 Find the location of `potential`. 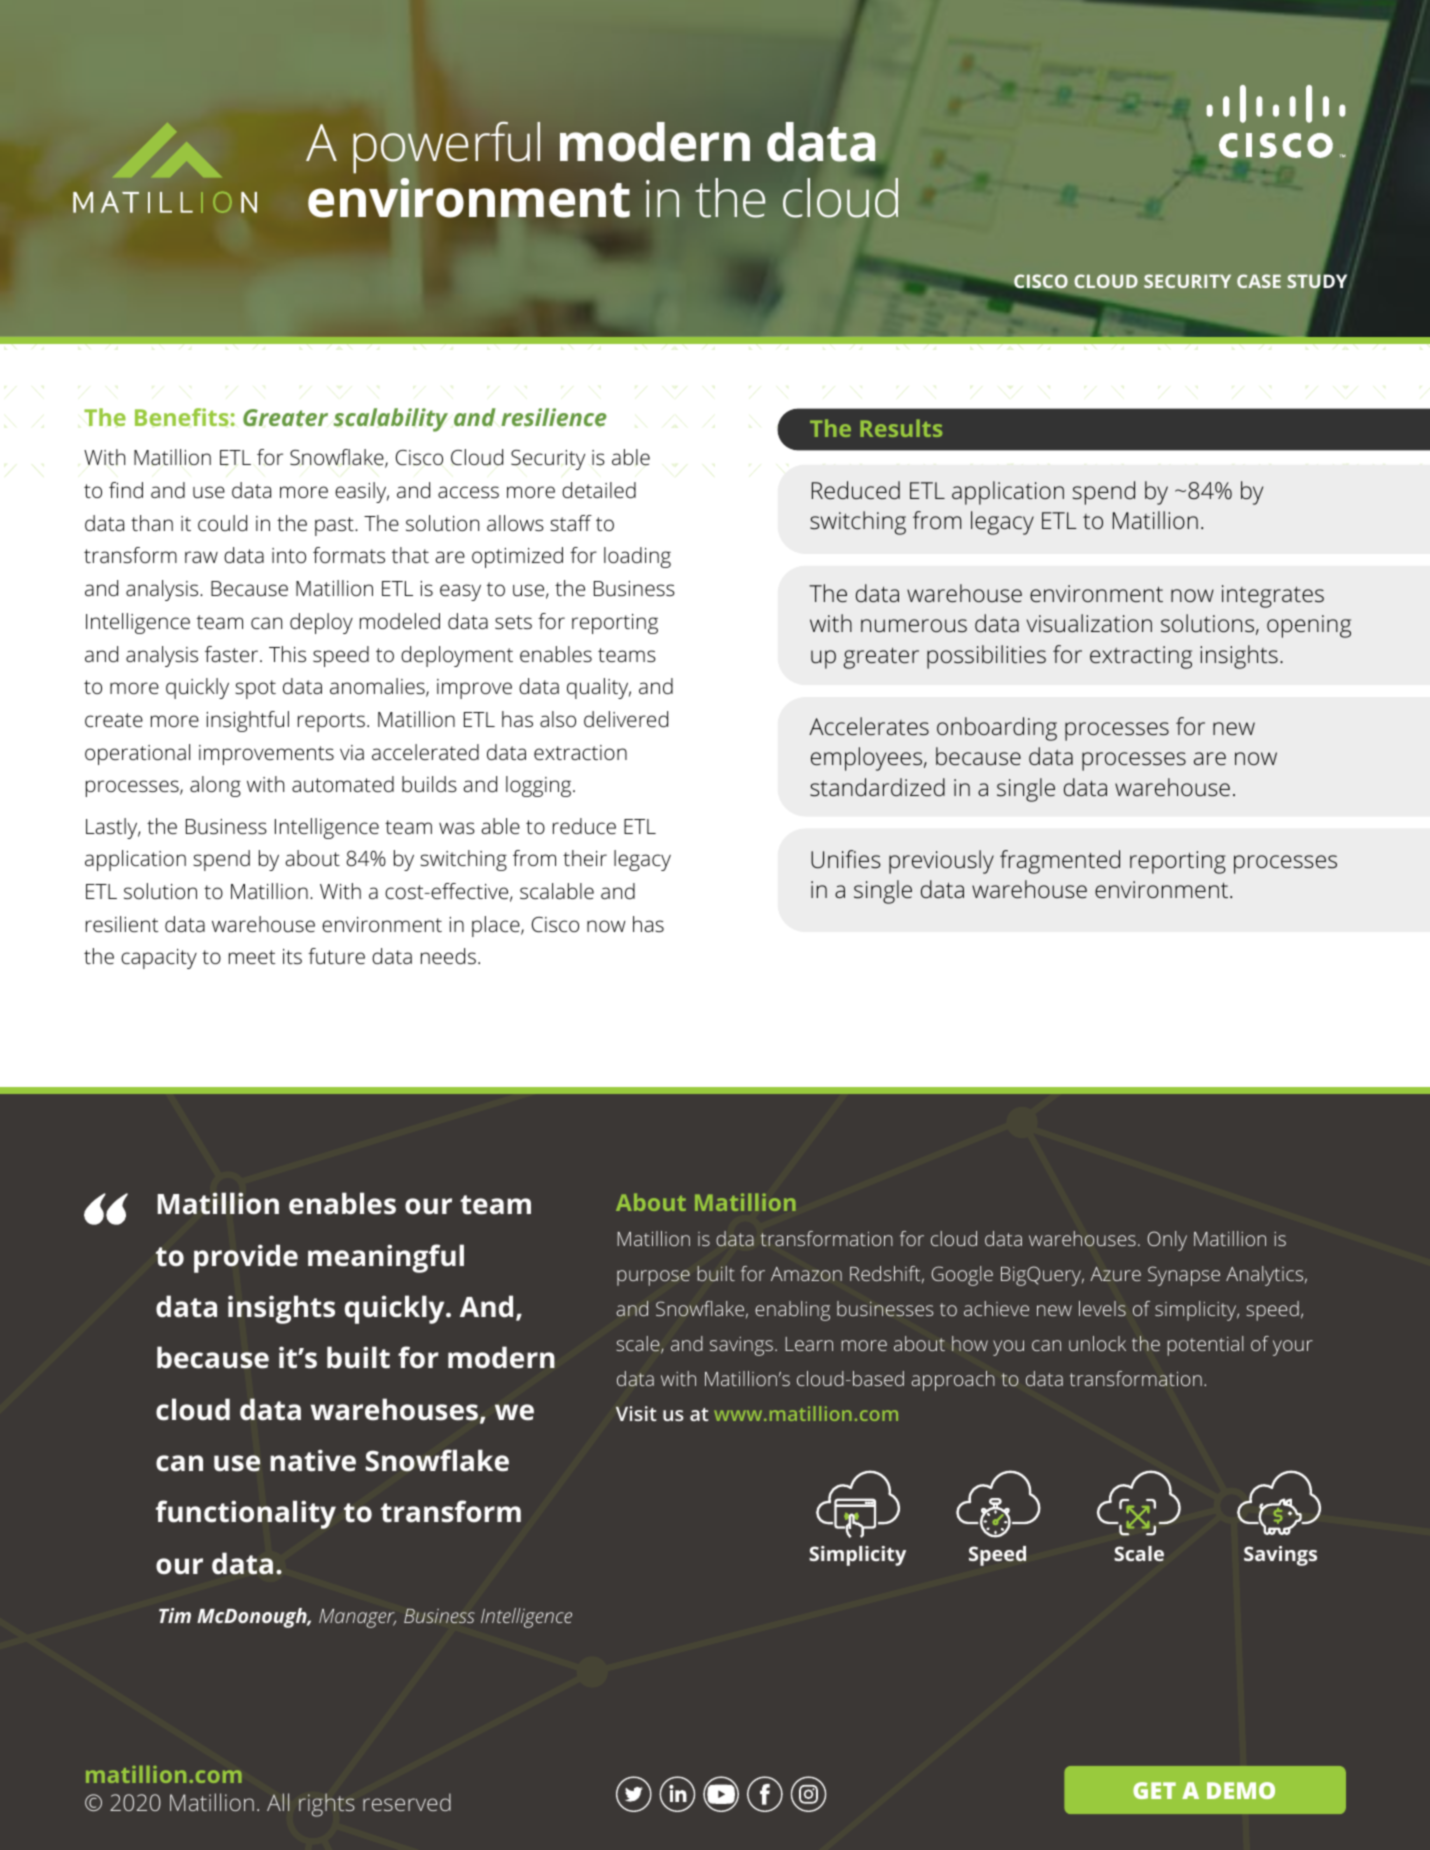

potential is located at coordinates (1205, 1346).
